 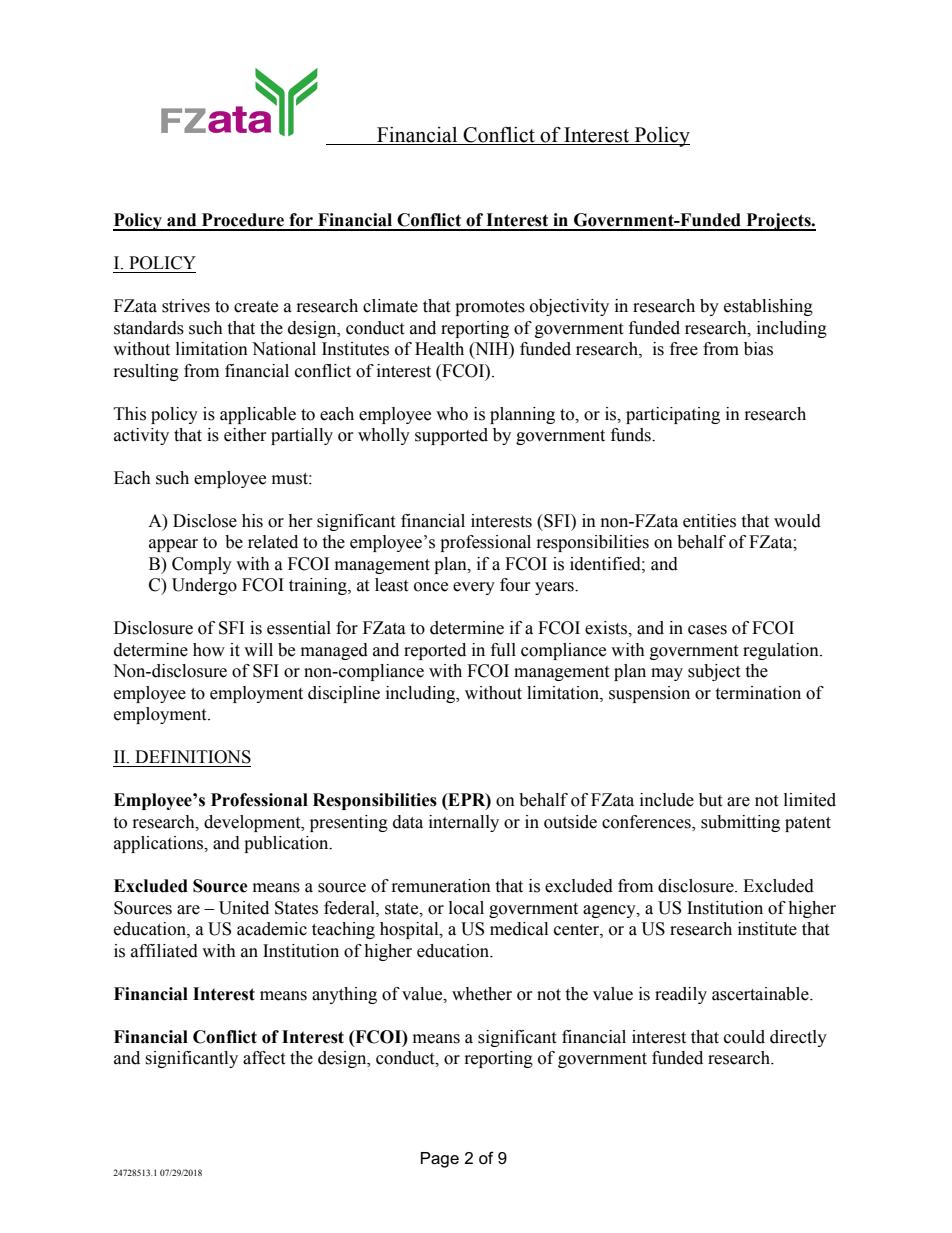 I want to click on DEFINITIONS, so click(x=193, y=757).
